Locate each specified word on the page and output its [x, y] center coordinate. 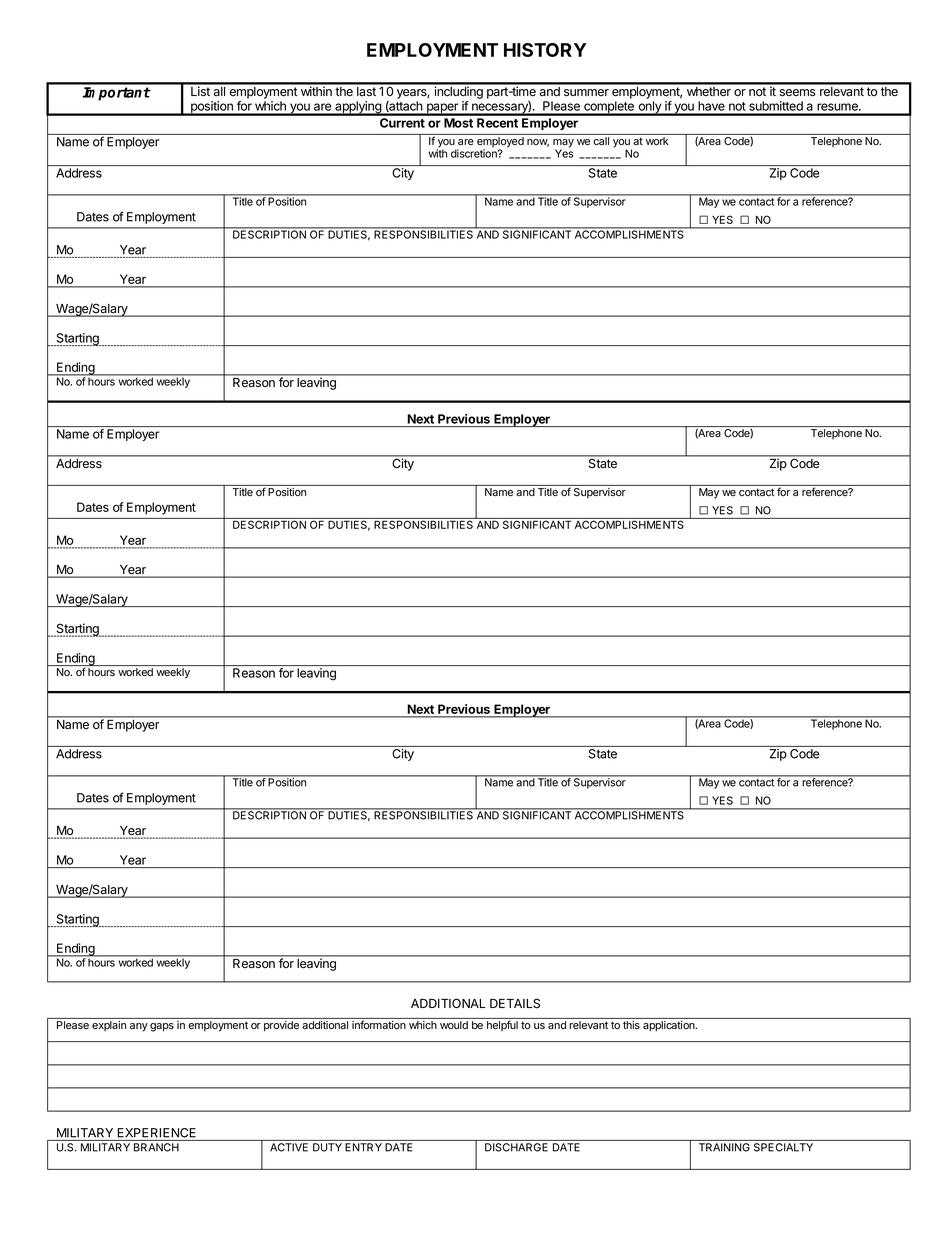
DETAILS [515, 1003]
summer [586, 93]
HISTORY [545, 50]
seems [798, 93]
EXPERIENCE [156, 1133]
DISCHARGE [516, 1147]
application [670, 1026]
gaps [162, 1027]
